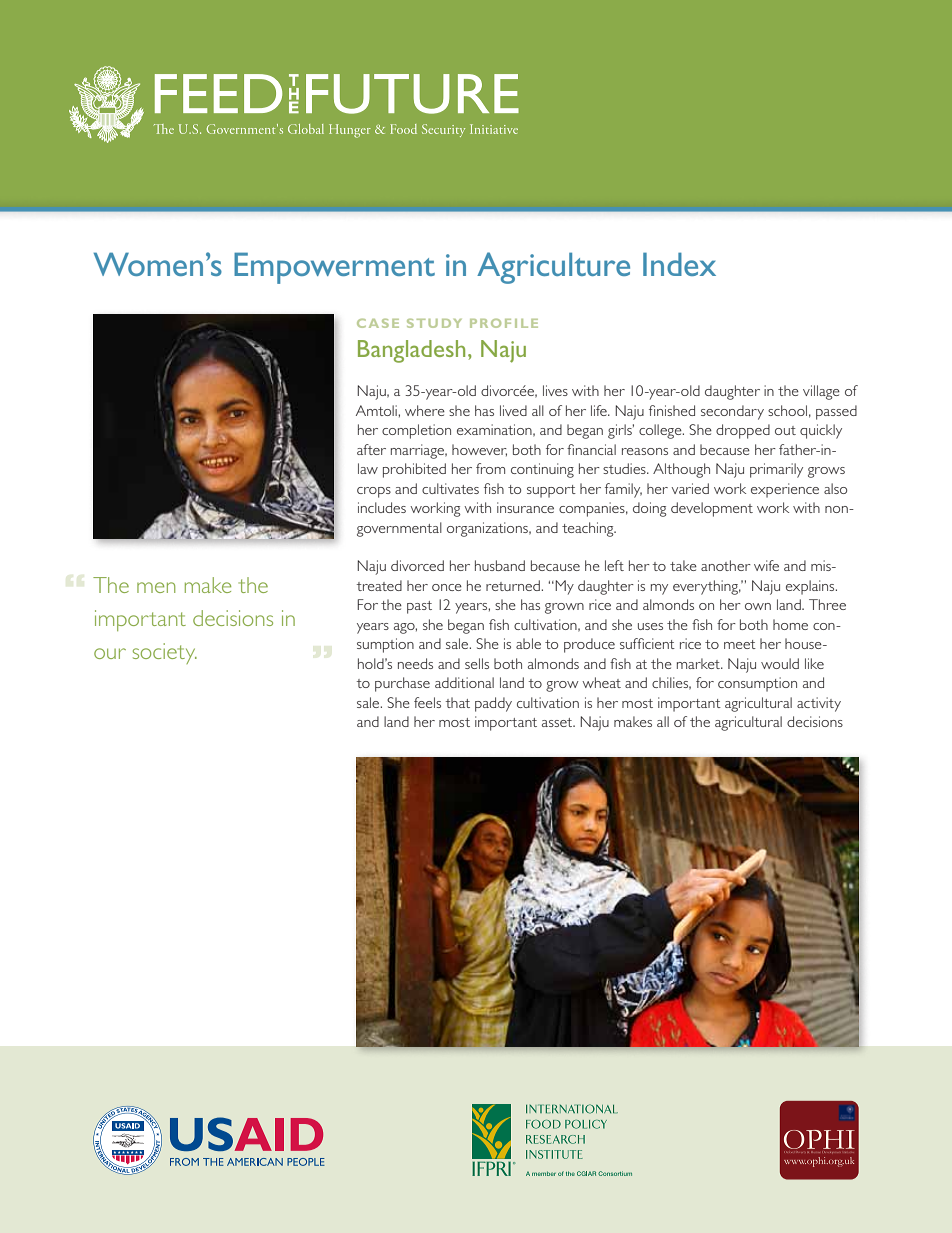 The image size is (952, 1233). I want to click on includes, so click(382, 507).
